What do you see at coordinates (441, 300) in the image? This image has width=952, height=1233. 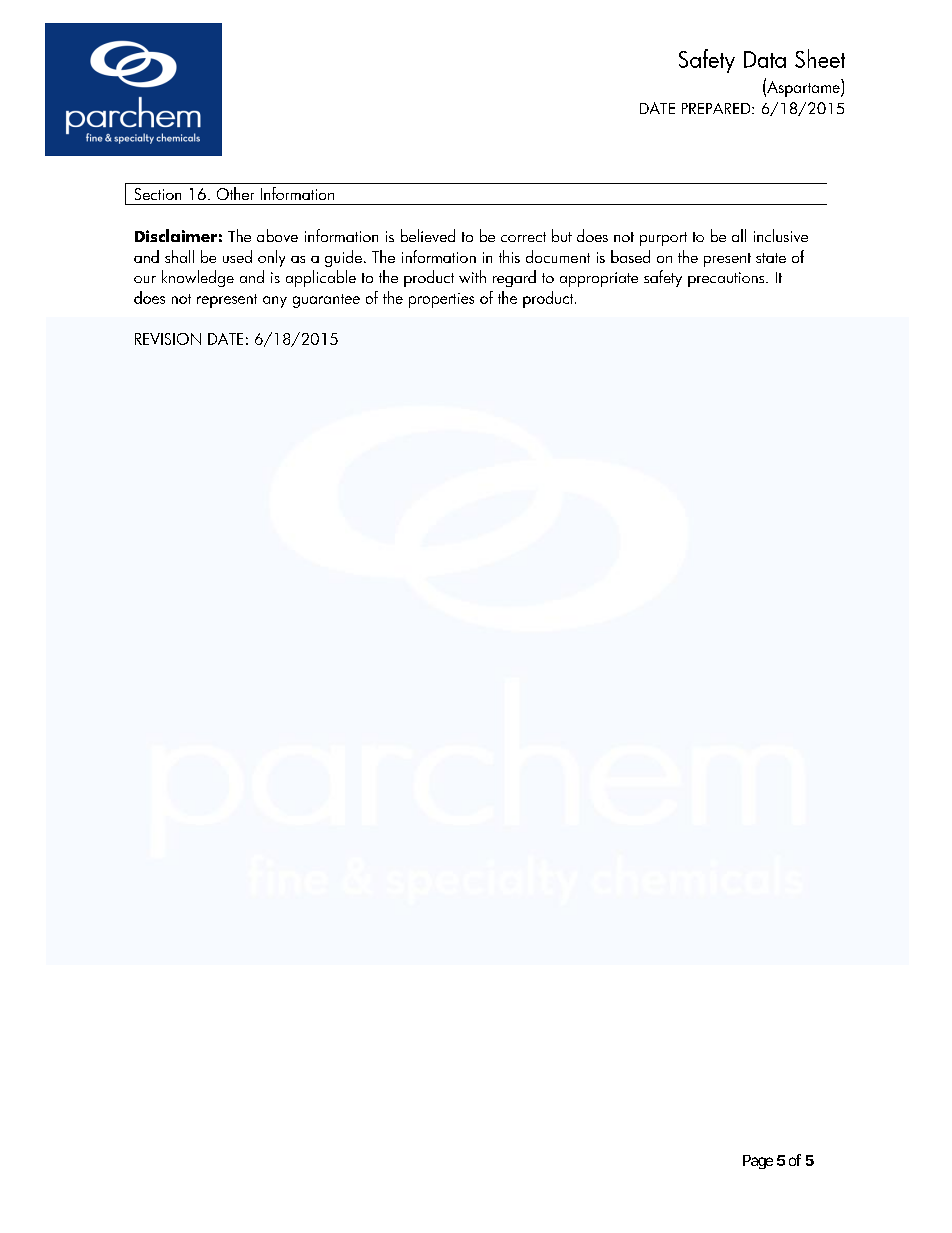 I see `properties` at bounding box center [441, 300].
